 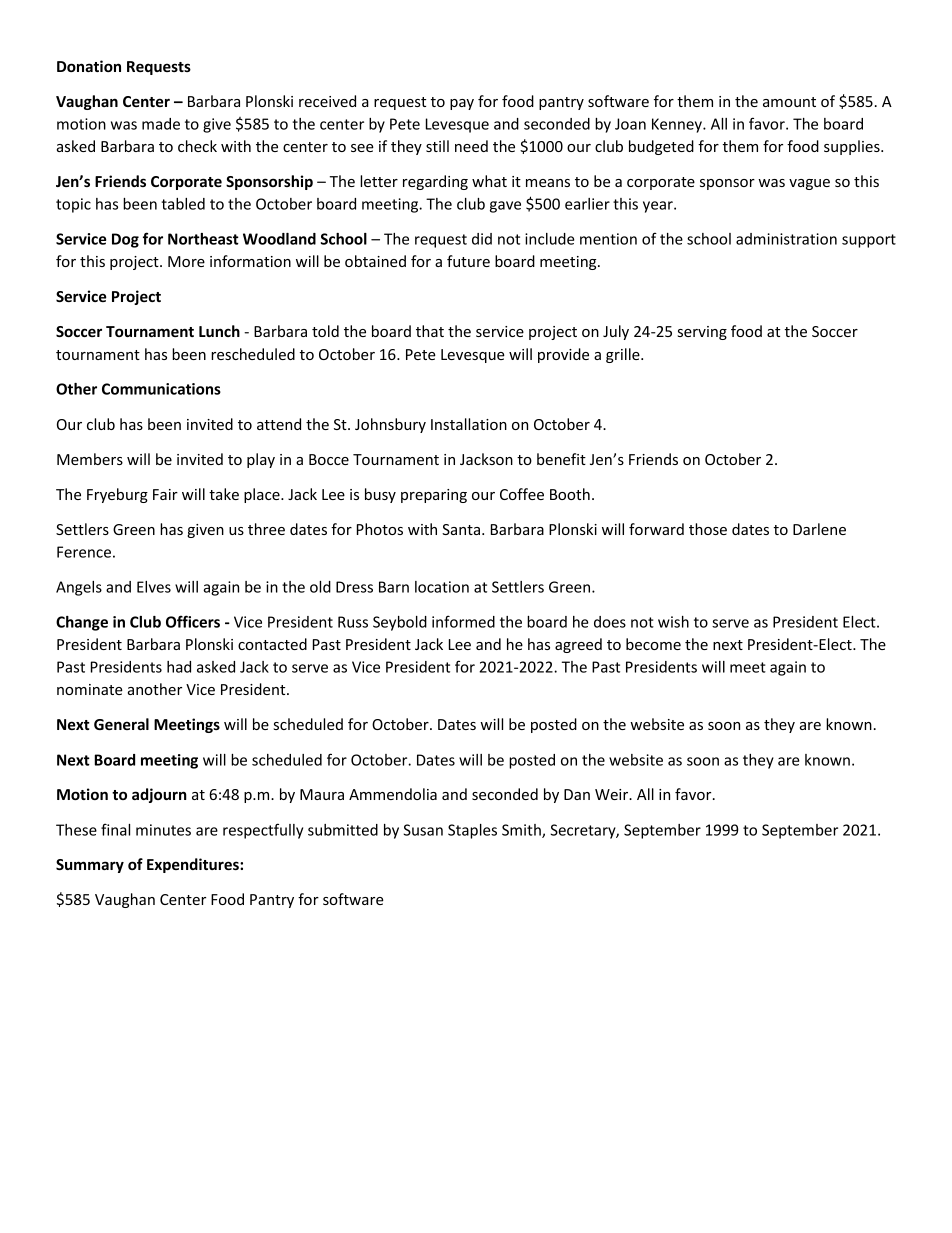 What do you see at coordinates (472, 831) in the image?
I see `Staples` at bounding box center [472, 831].
